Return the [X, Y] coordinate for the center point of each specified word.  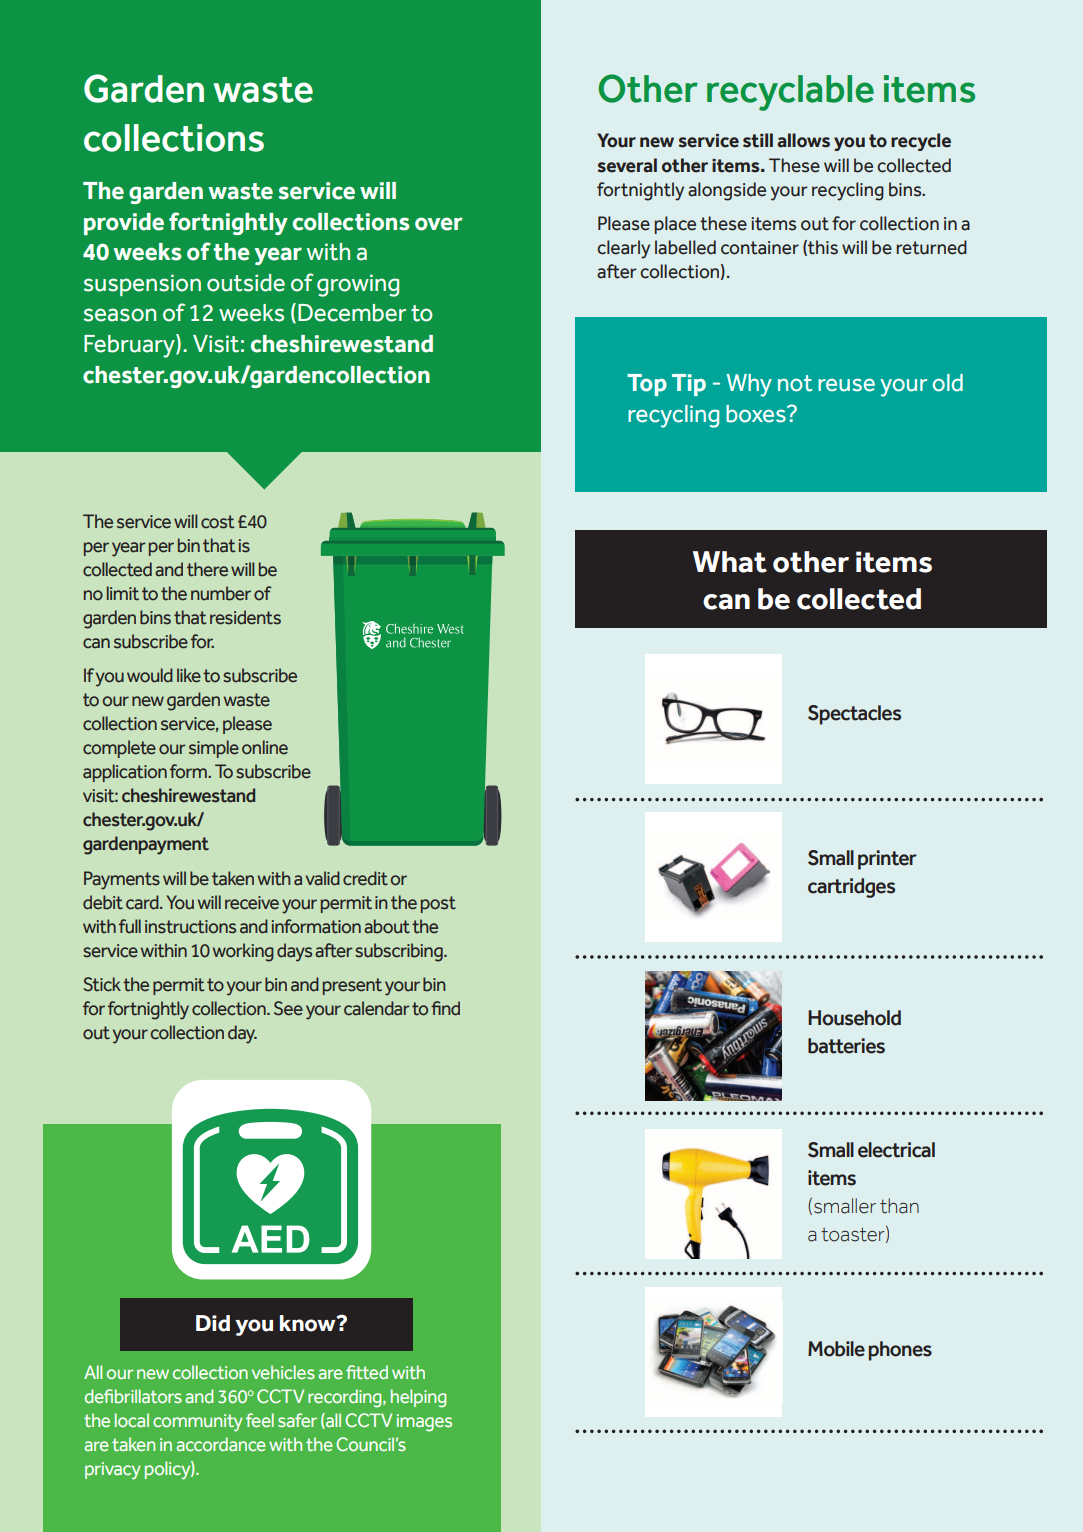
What [730, 562]
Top [647, 385]
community [198, 1423]
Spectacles [854, 715]
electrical [896, 1150]
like [189, 675]
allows [803, 140]
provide [124, 224]
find [445, 1008]
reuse [846, 385]
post [438, 904]
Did [213, 1323]
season [120, 315]
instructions [190, 927]
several [627, 165]
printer [887, 860]
